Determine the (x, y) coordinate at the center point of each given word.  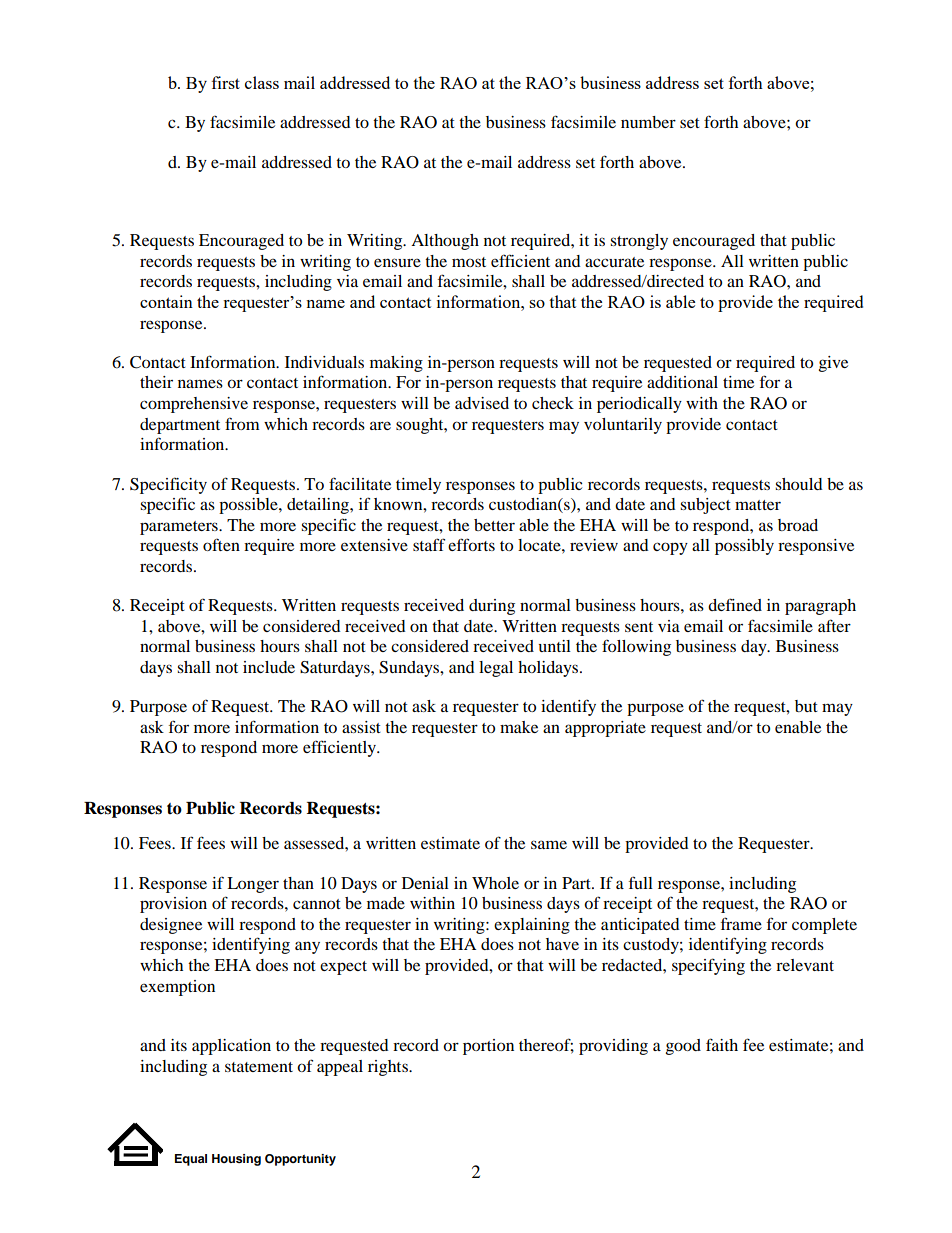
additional (682, 382)
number (648, 122)
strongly (639, 242)
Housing (236, 1160)
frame (741, 923)
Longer (253, 885)
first (226, 82)
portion (488, 1047)
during (492, 607)
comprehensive (194, 405)
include (269, 667)
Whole (495, 883)
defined (735, 604)
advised (482, 403)
